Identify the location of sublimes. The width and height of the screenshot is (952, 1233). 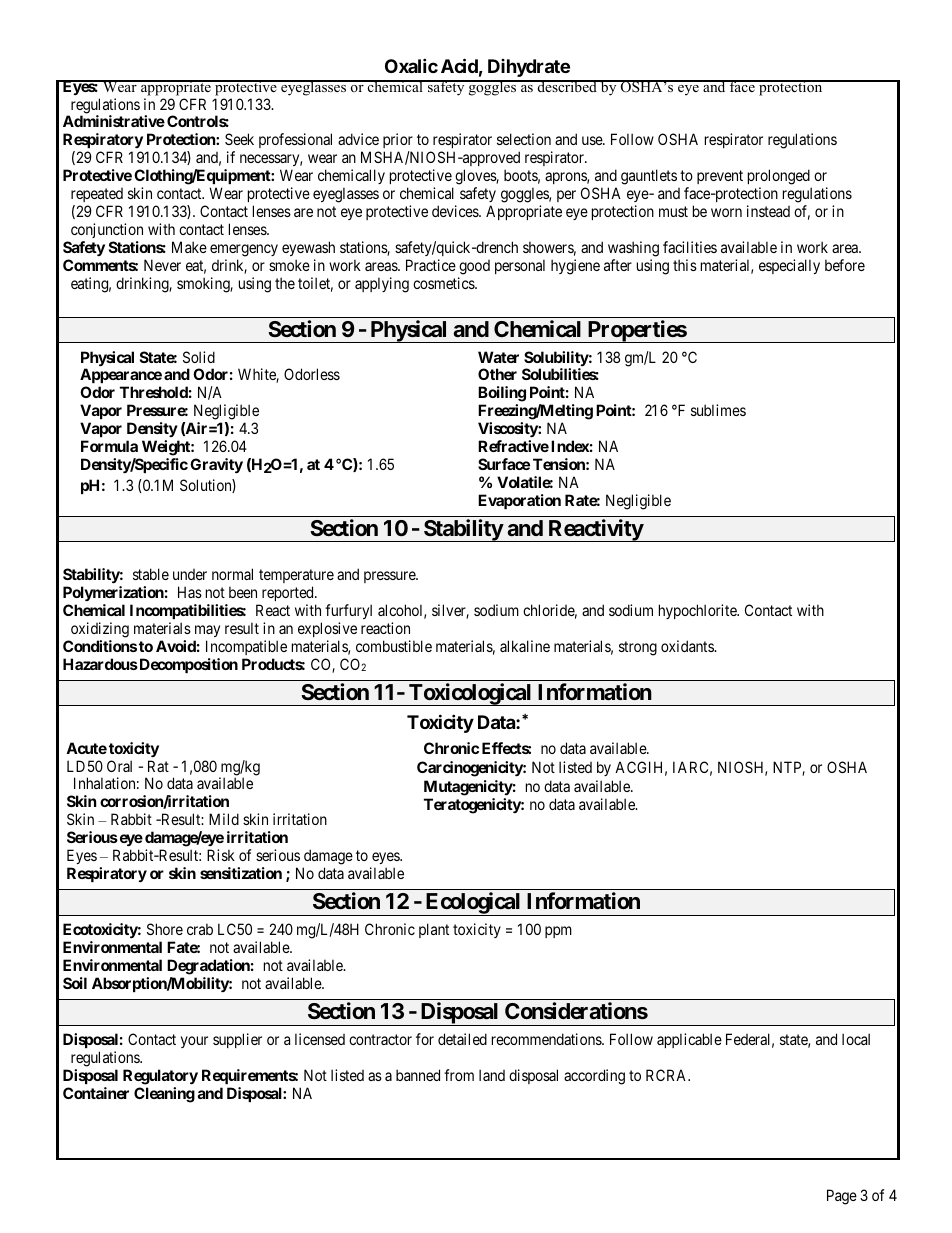
(718, 410).
